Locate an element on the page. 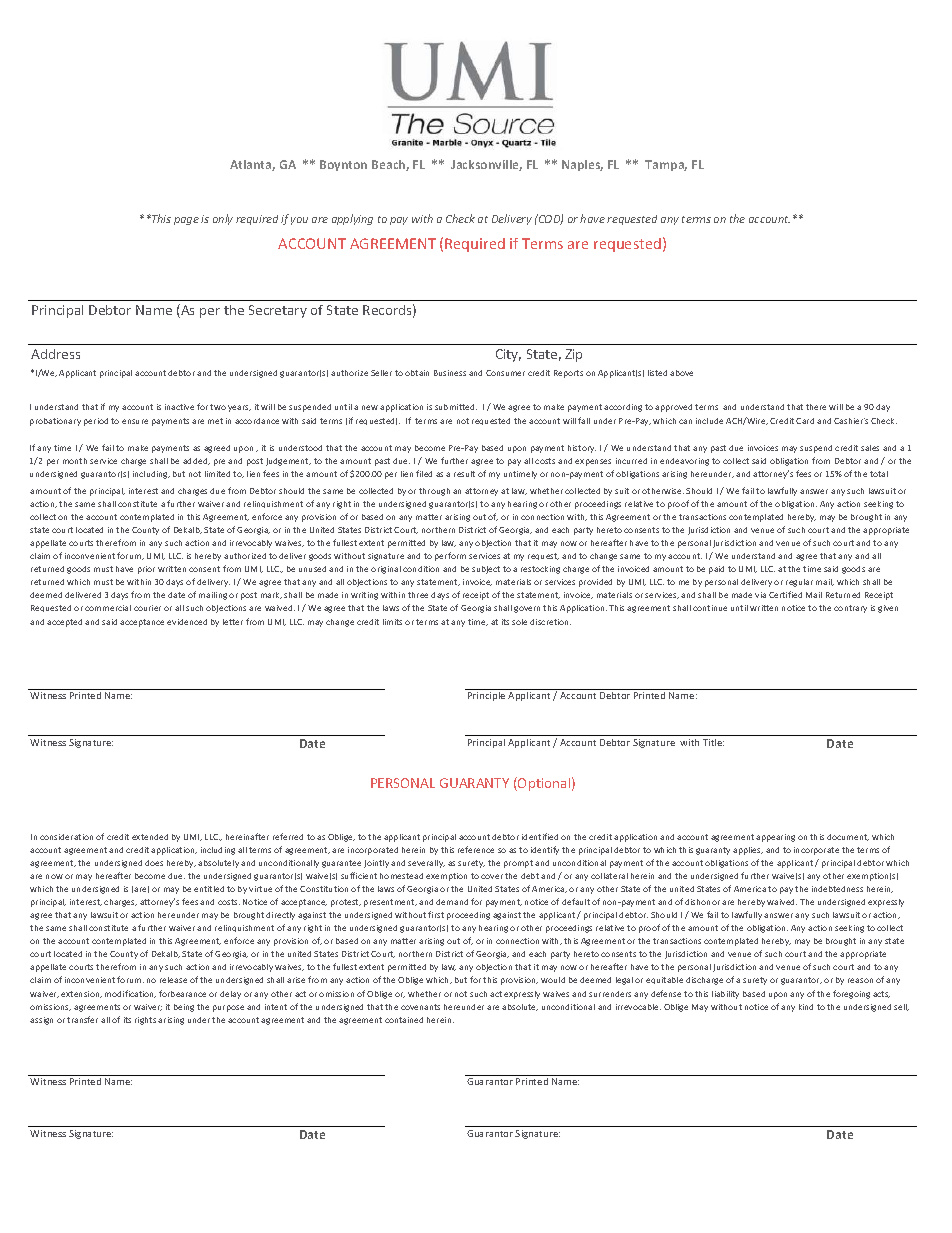  modification is located at coordinates (130, 994).
